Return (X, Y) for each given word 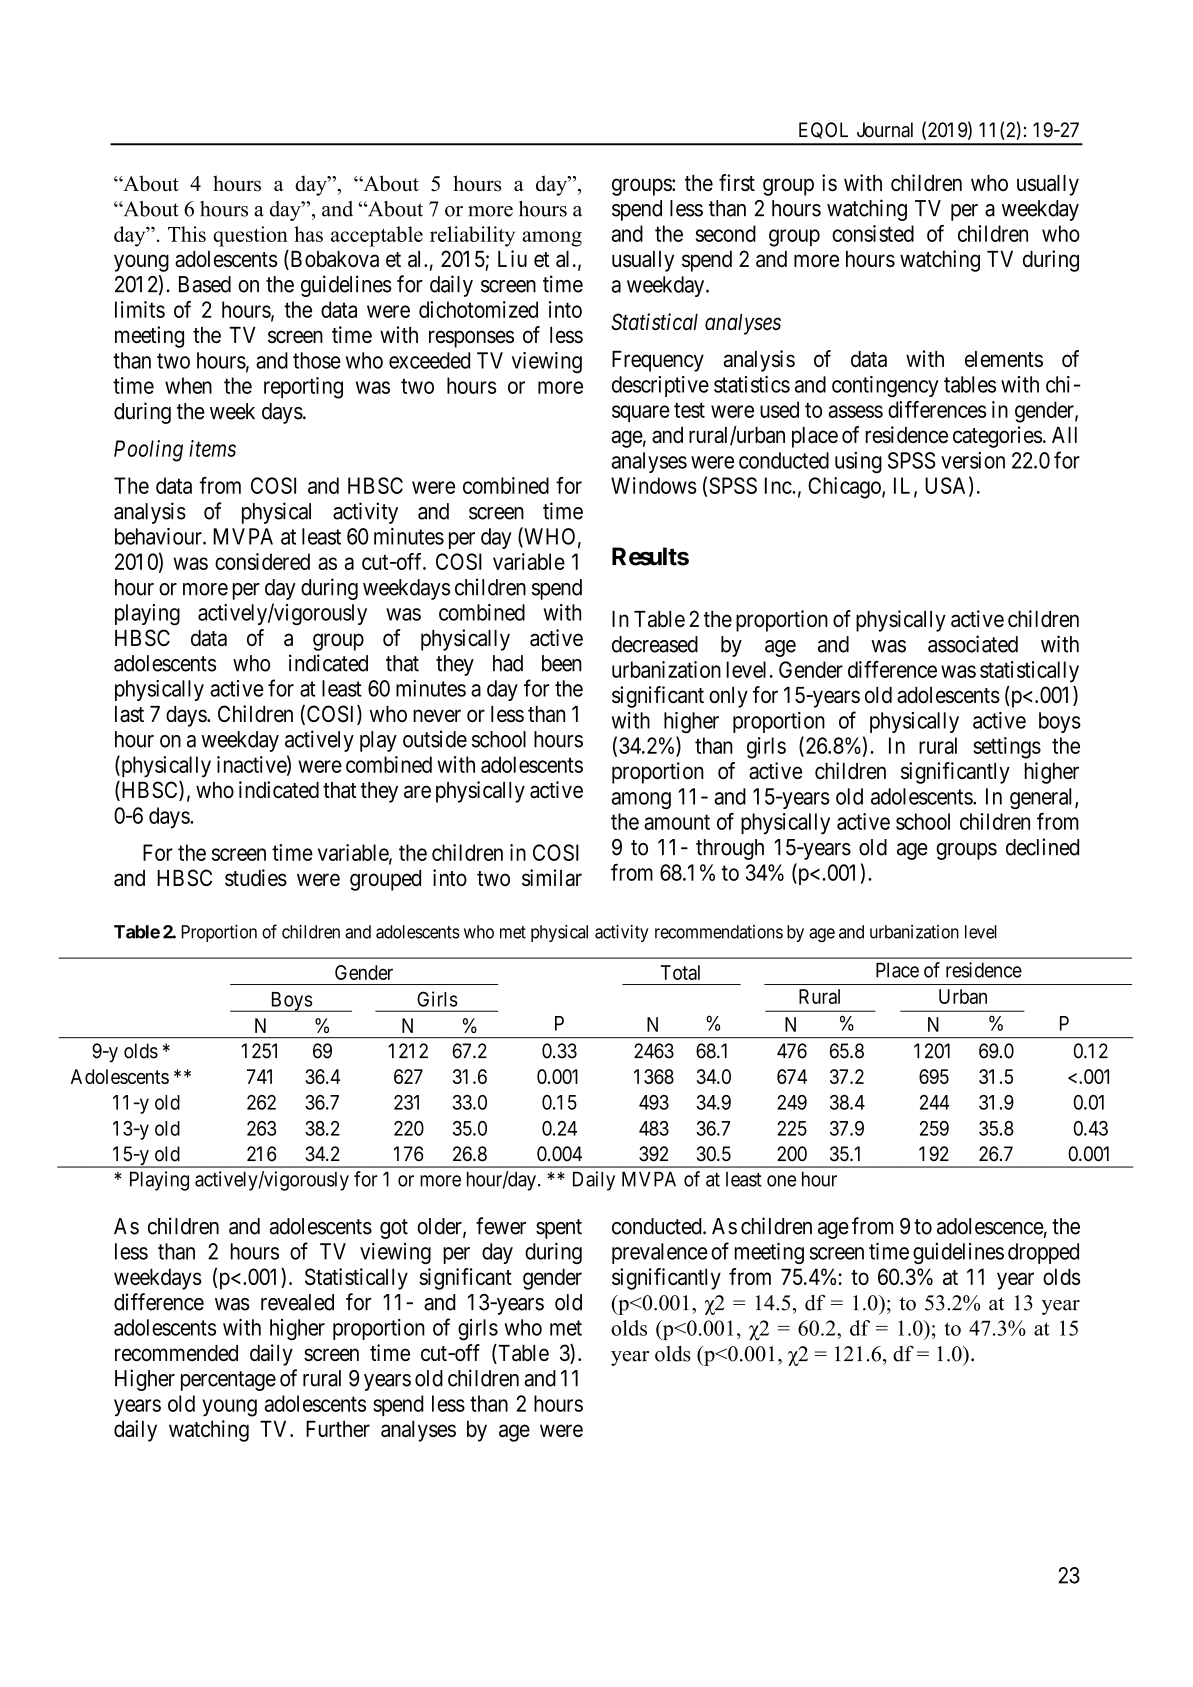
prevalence (660, 1253)
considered (262, 561)
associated (973, 644)
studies (256, 877)
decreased (655, 644)
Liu (512, 258)
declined (1042, 847)
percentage (228, 1381)
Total (680, 972)
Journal (885, 130)
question (250, 236)
